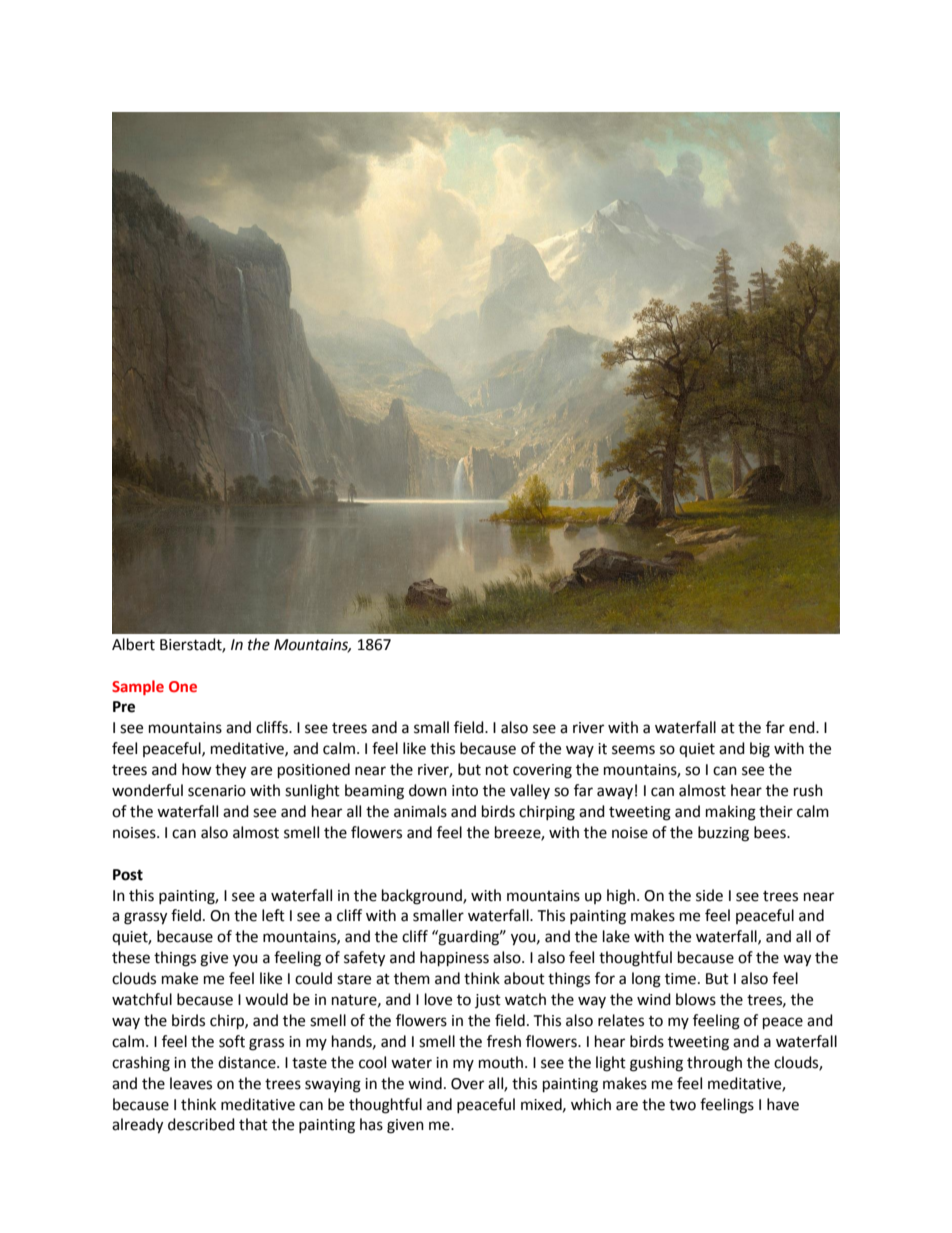 The height and width of the page is (1233, 952). Describe the element at coordinates (633, 750) in the page. I see `seems` at that location.
